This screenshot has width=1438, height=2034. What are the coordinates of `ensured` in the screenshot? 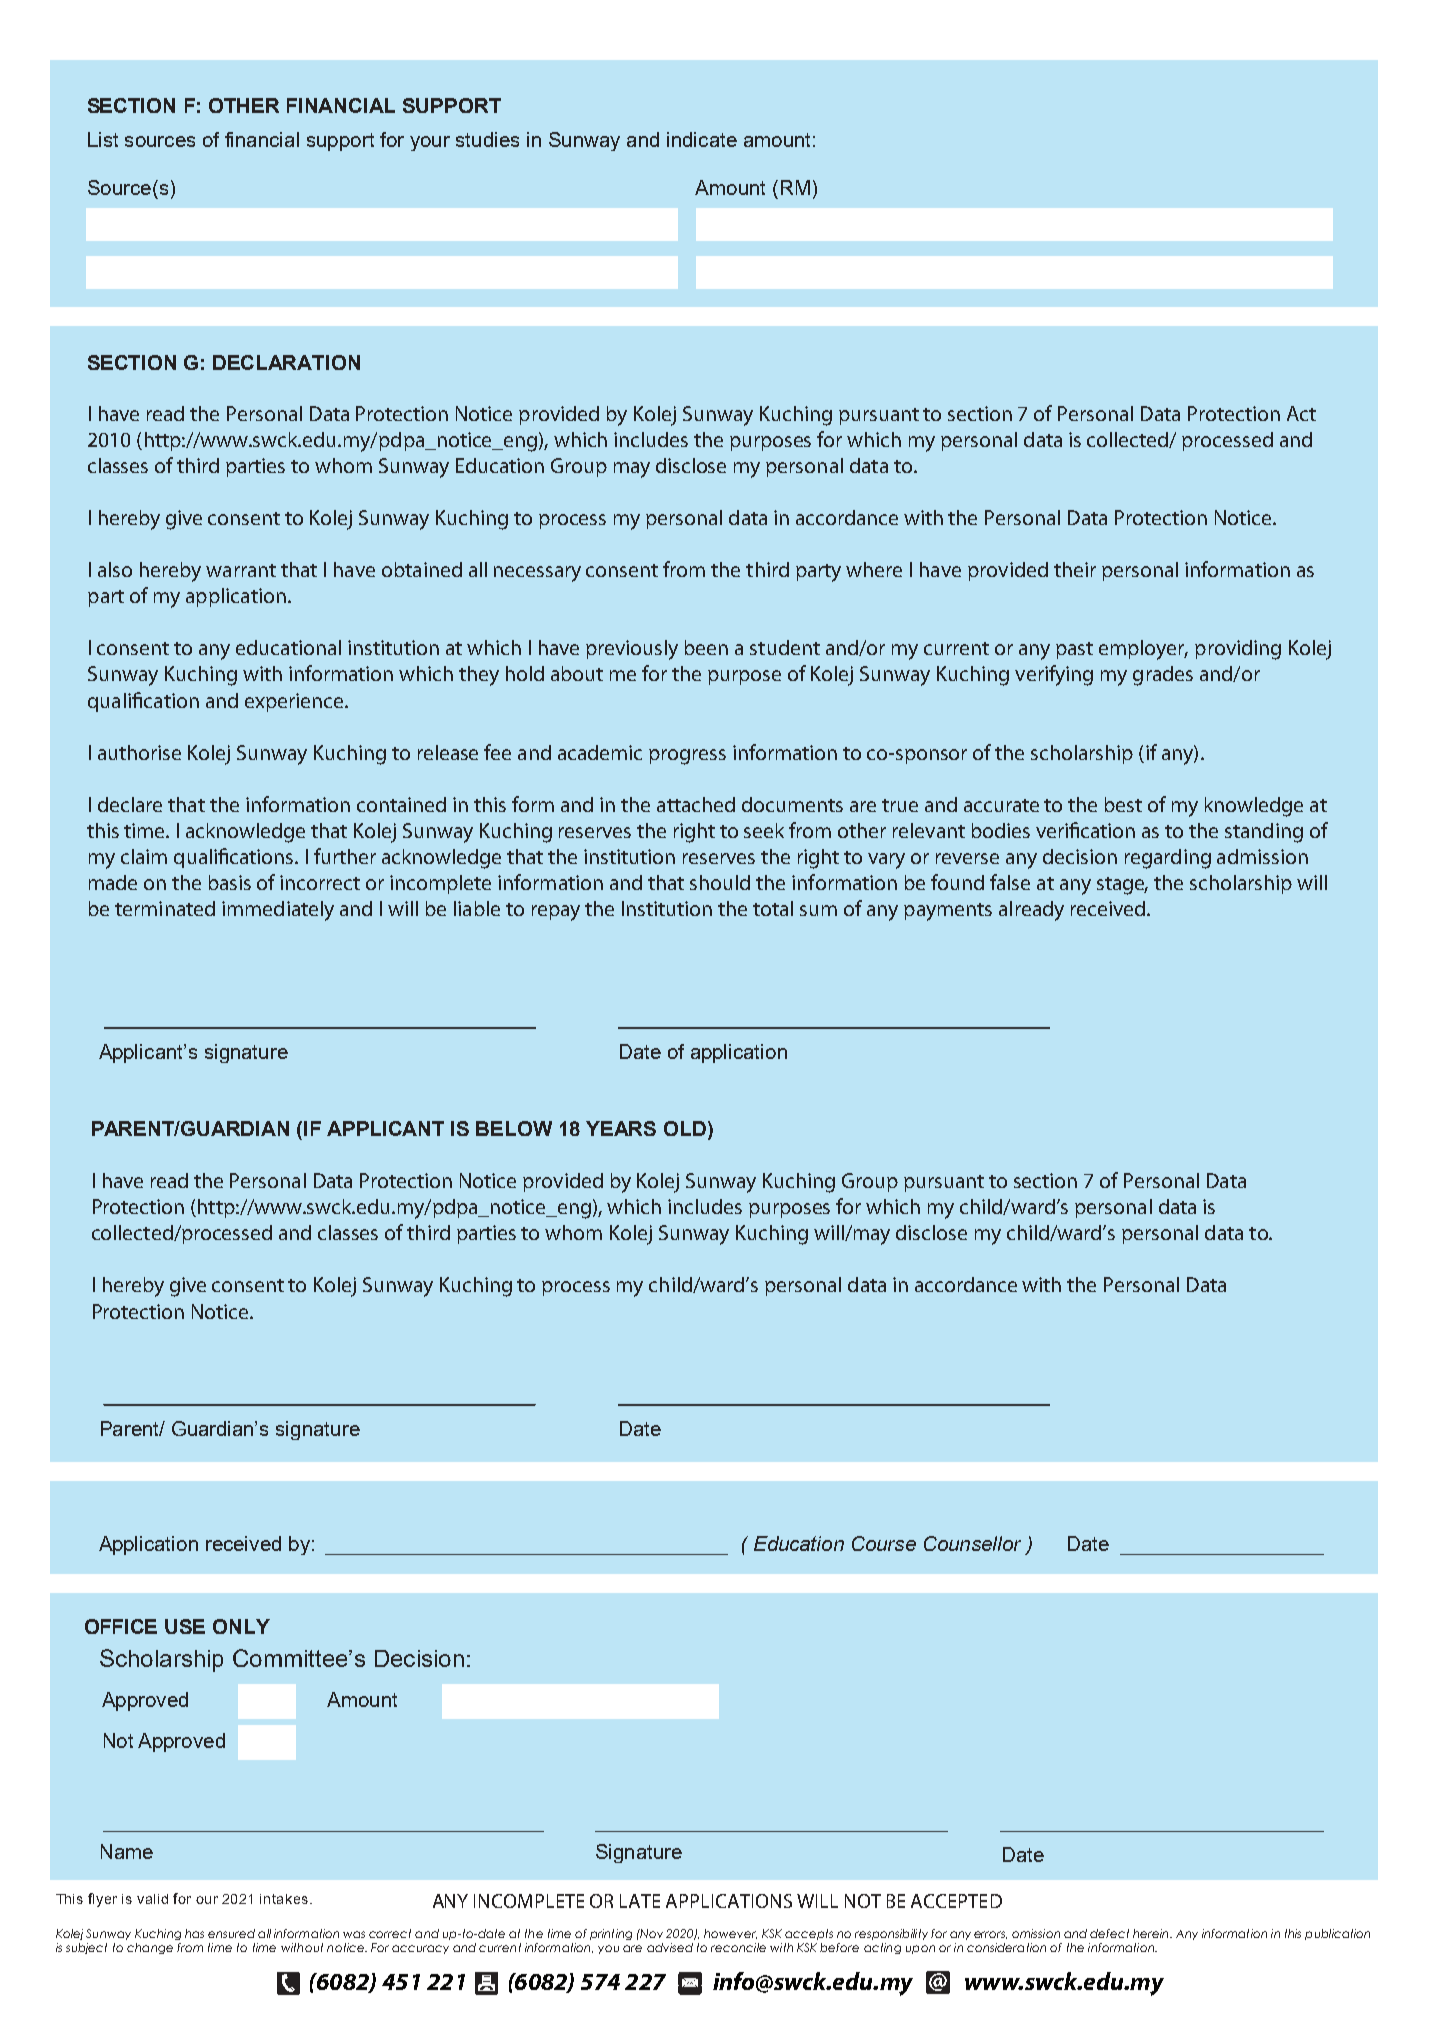 It's located at (231, 1933).
